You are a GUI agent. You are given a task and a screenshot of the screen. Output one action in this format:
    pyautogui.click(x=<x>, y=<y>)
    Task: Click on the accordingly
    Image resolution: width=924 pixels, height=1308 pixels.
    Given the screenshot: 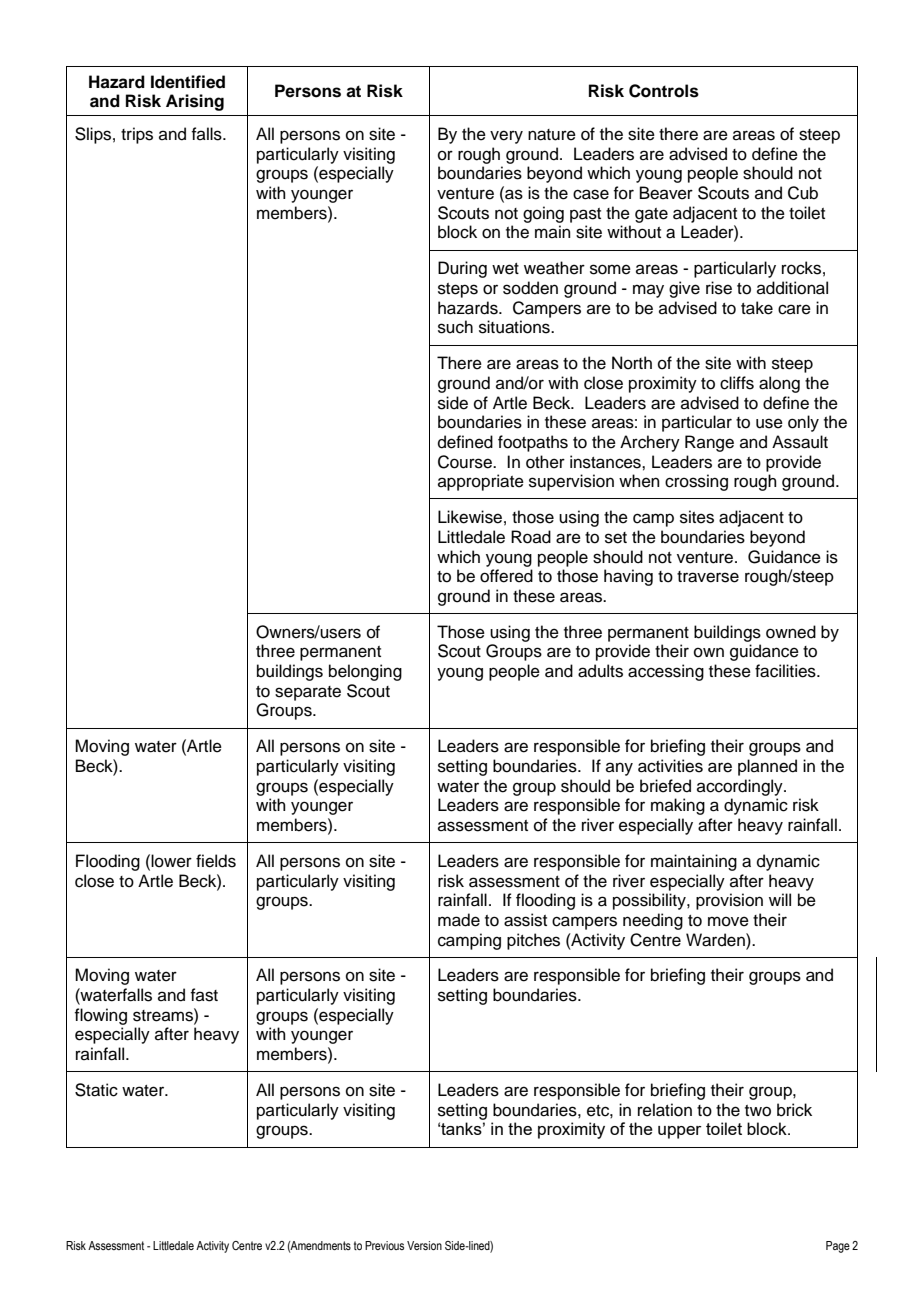 What is the action you would take?
    pyautogui.click(x=741, y=787)
